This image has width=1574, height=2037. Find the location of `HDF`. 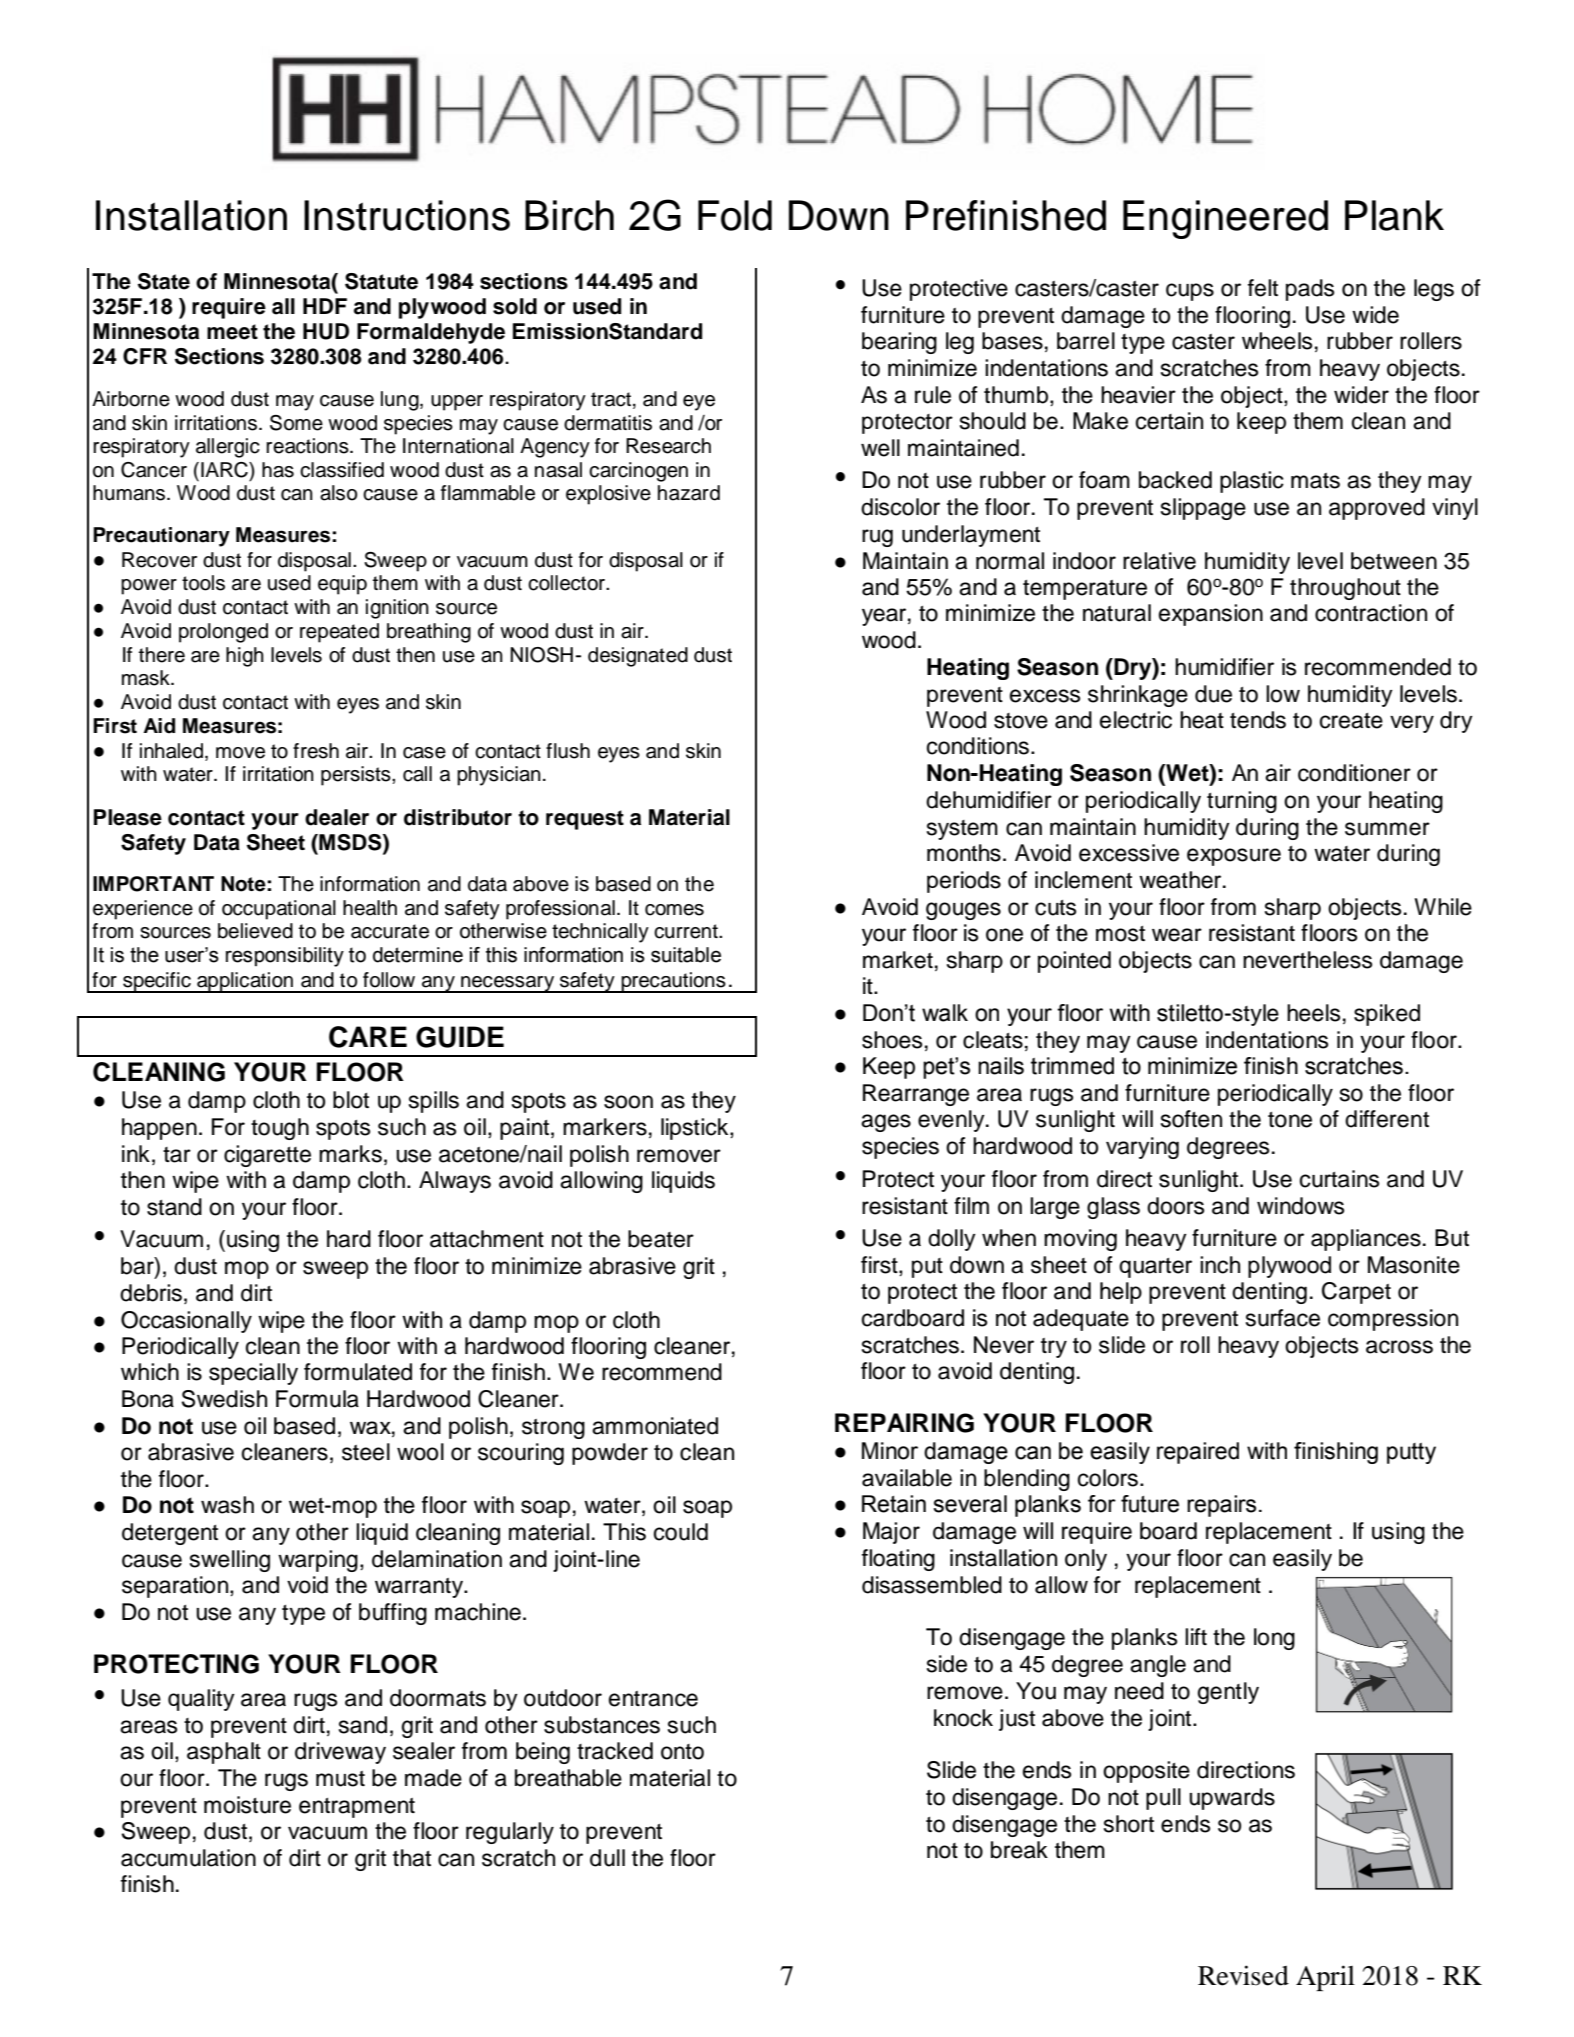

HDF is located at coordinates (325, 306).
